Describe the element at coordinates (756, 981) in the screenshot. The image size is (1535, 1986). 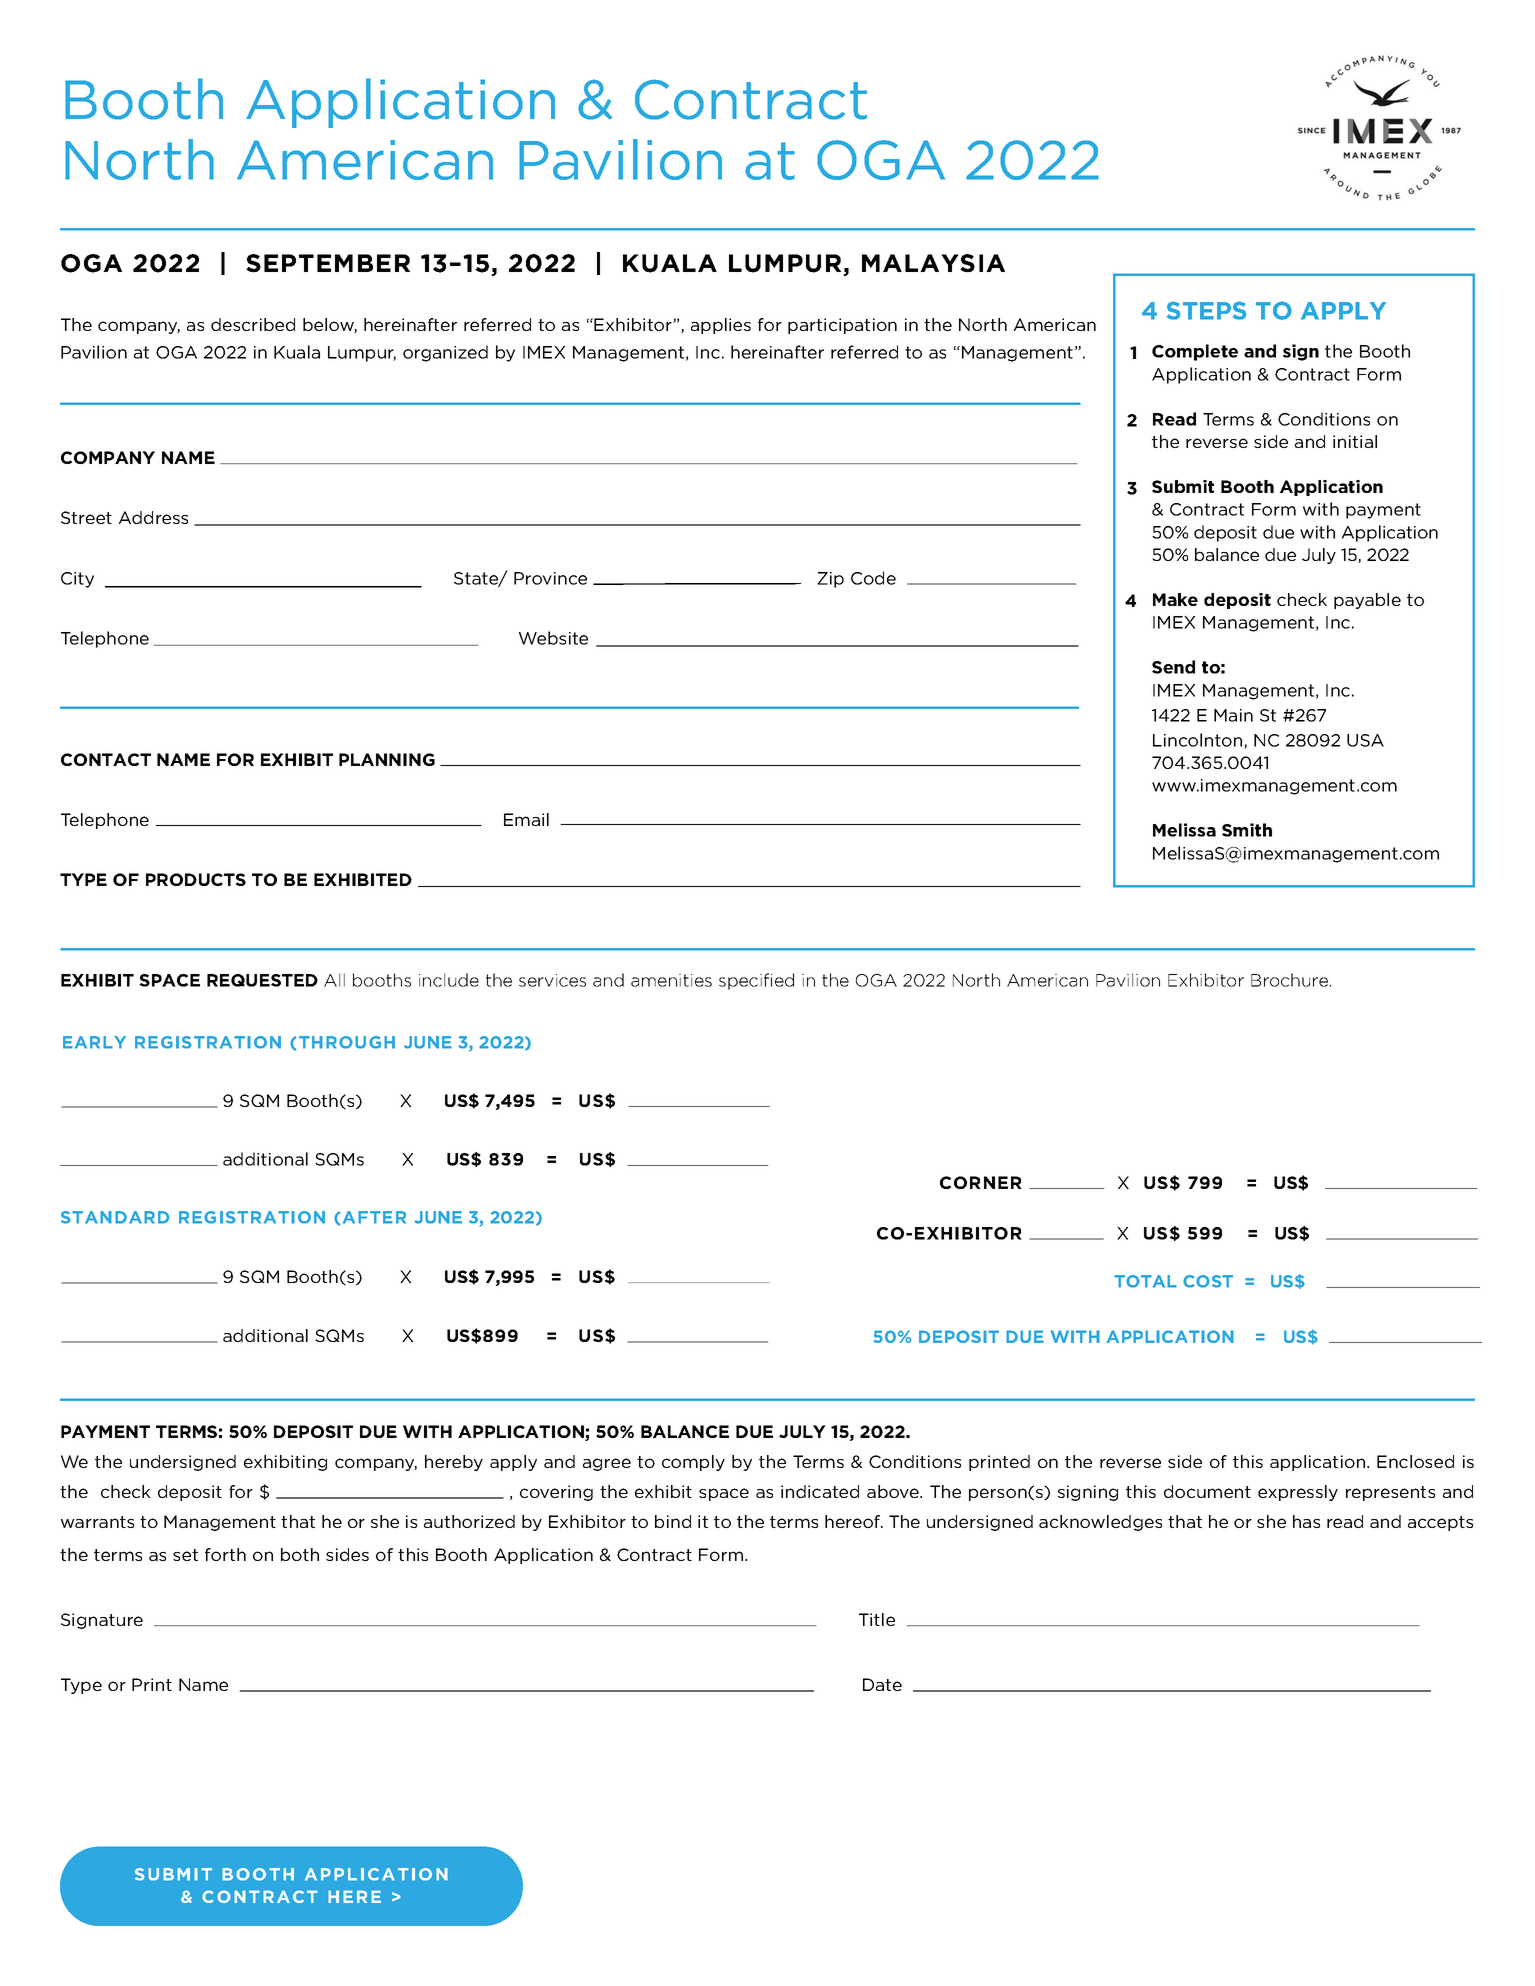
I see `specified` at that location.
